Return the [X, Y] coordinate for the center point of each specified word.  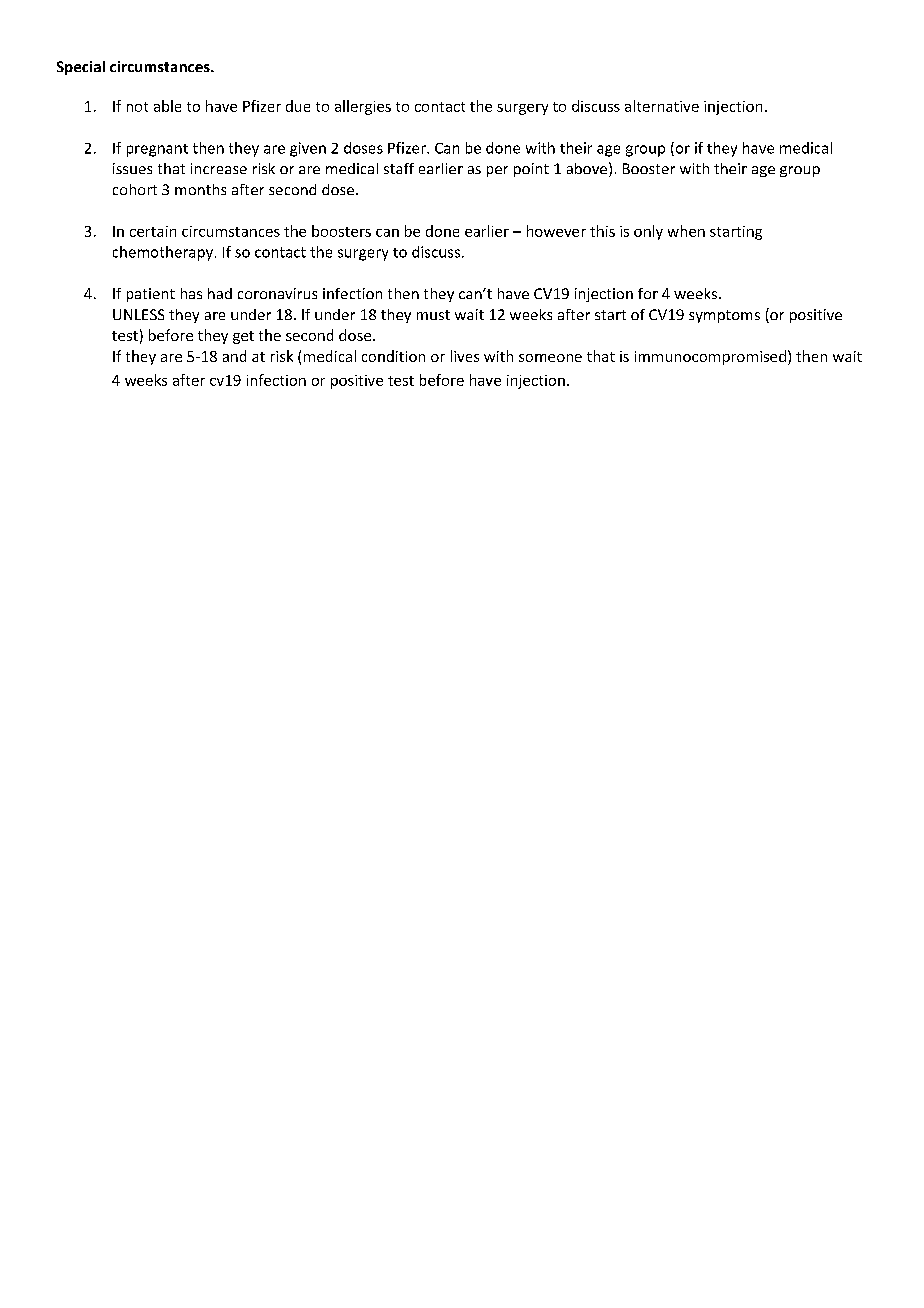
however [556, 231]
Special [81, 68]
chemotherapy [163, 253]
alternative [662, 106]
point [531, 170]
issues [132, 168]
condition [393, 356]
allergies [363, 107]
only [648, 232]
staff [399, 168]
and [234, 356]
